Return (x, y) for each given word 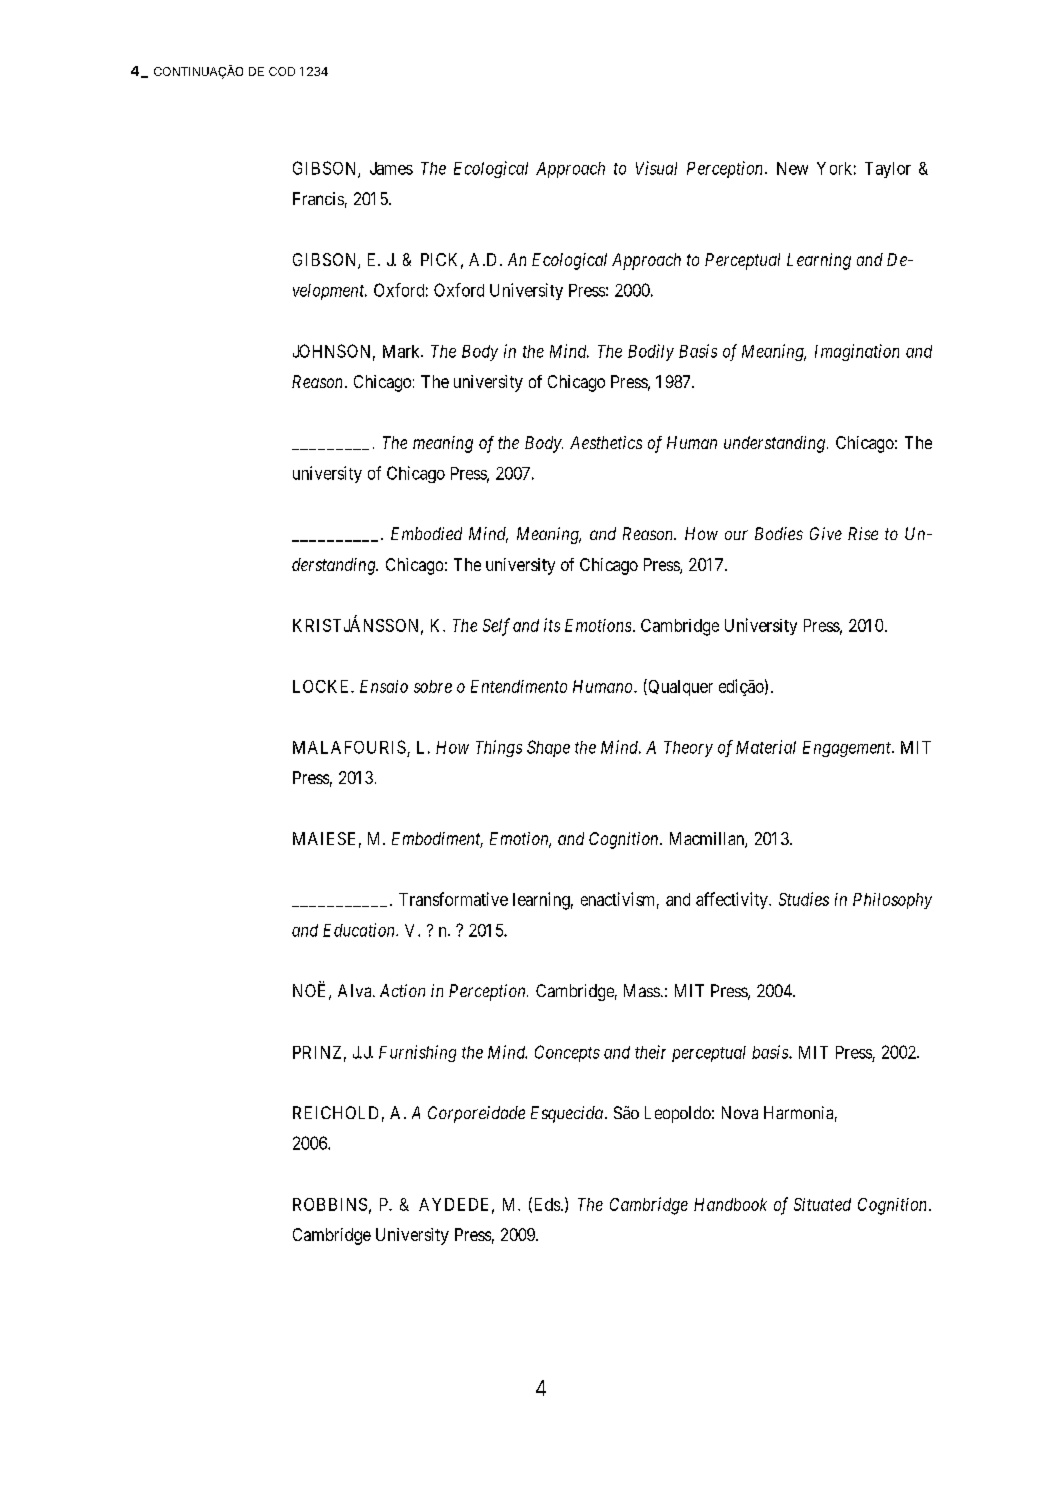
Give (826, 533)
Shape (548, 748)
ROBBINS (330, 1204)
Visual (656, 168)
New (792, 168)
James (391, 168)
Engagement (848, 749)
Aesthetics (606, 442)
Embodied (426, 533)
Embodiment (437, 840)
